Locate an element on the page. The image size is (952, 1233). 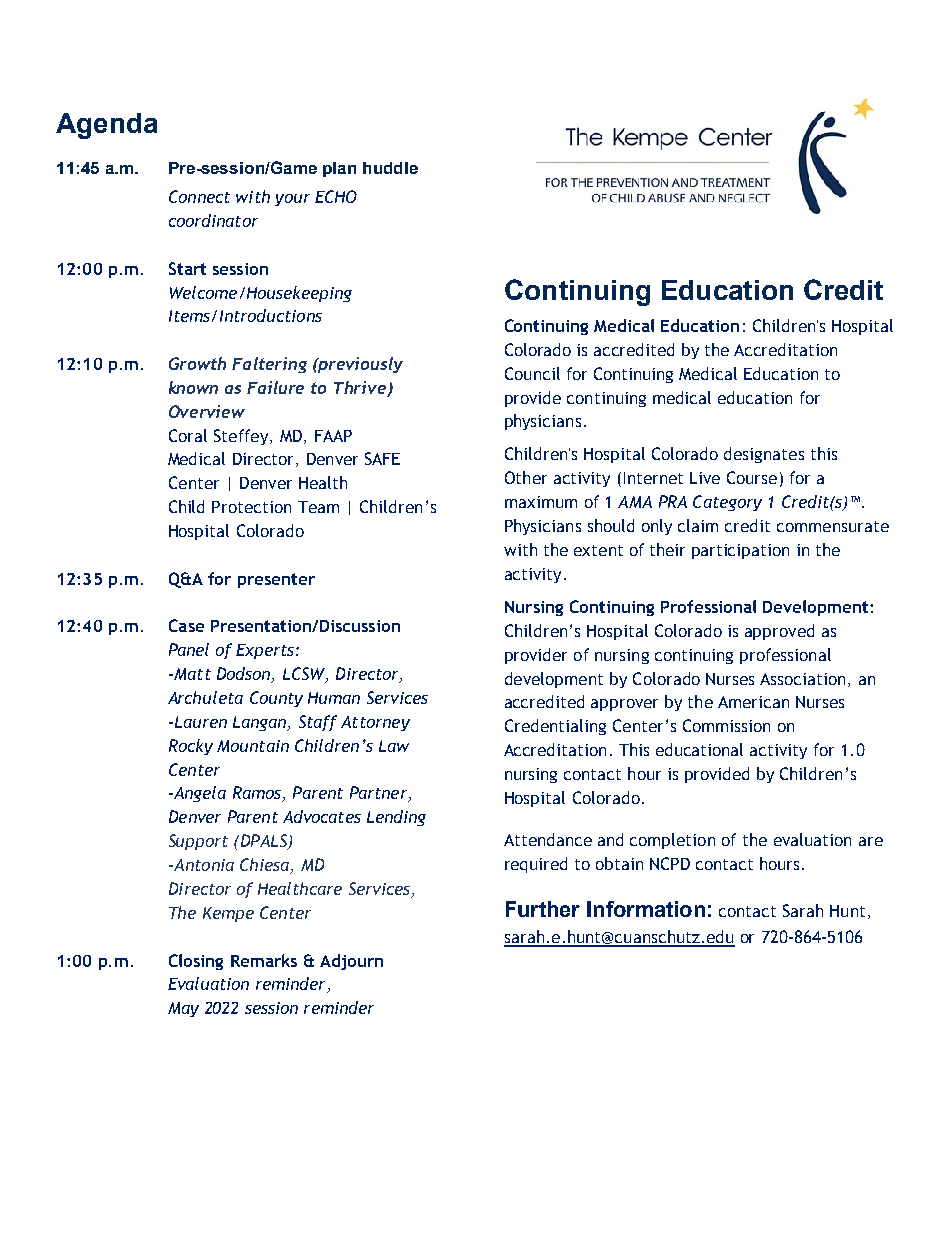
participation is located at coordinates (740, 551).
